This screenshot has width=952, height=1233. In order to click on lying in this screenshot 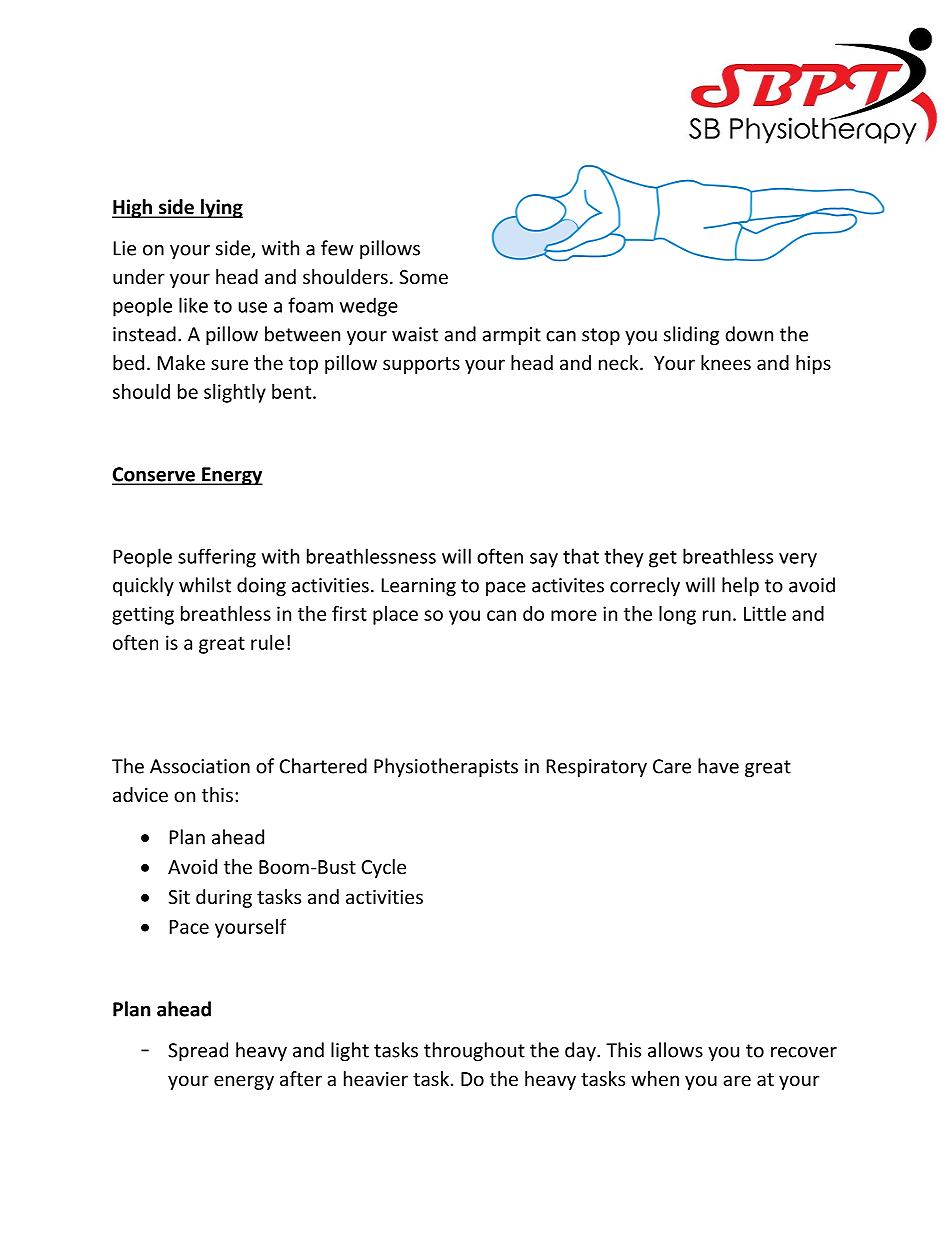, I will do `click(221, 208)`.
